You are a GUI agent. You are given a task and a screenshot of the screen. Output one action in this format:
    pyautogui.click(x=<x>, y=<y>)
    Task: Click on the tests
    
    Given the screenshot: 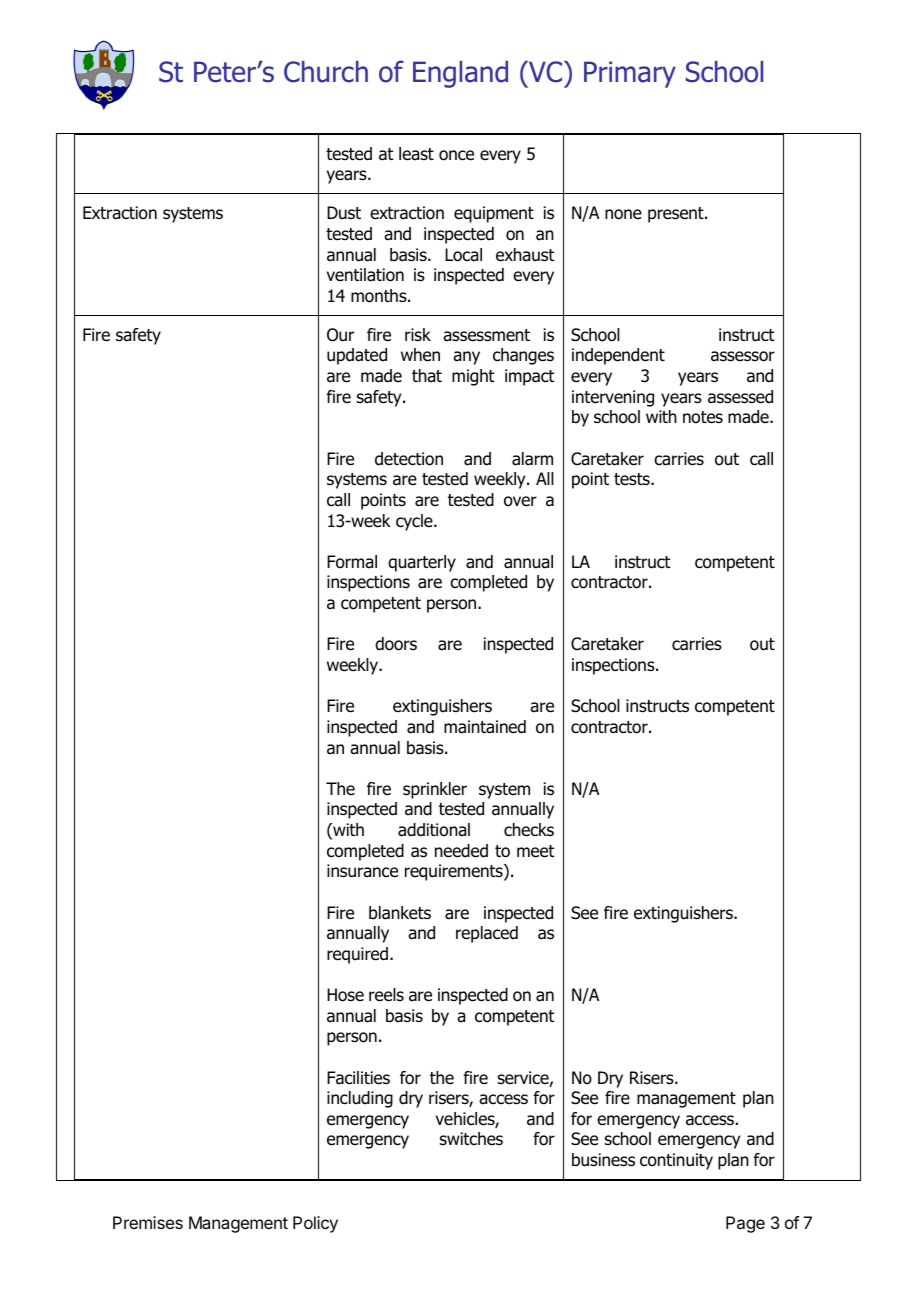 What is the action you would take?
    pyautogui.click(x=633, y=479)
